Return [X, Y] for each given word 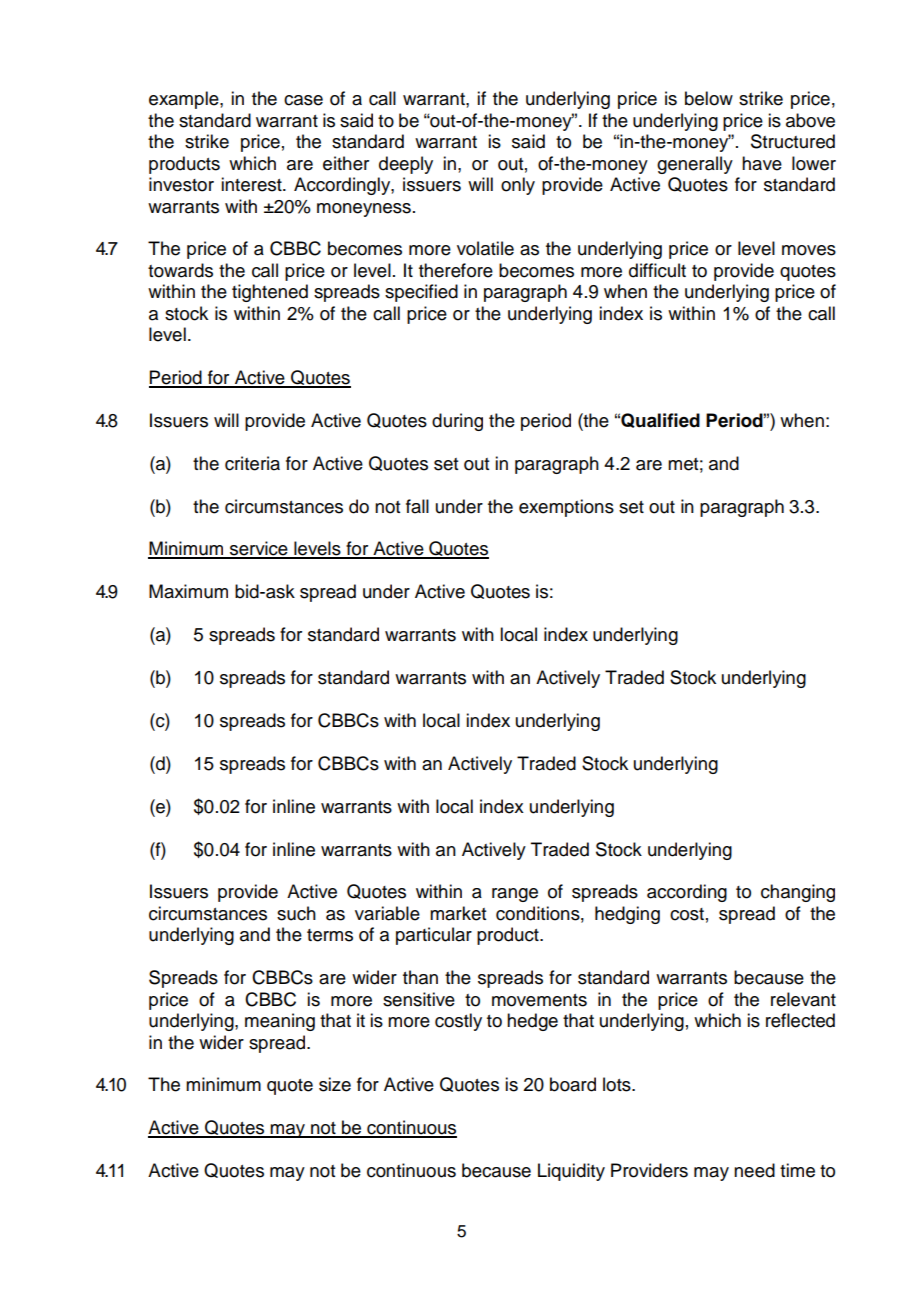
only [518, 186]
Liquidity [571, 1172]
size [335, 1084]
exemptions [566, 508]
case [303, 100]
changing [798, 893]
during [457, 422]
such [296, 913]
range [515, 895]
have [762, 163]
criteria [252, 463]
